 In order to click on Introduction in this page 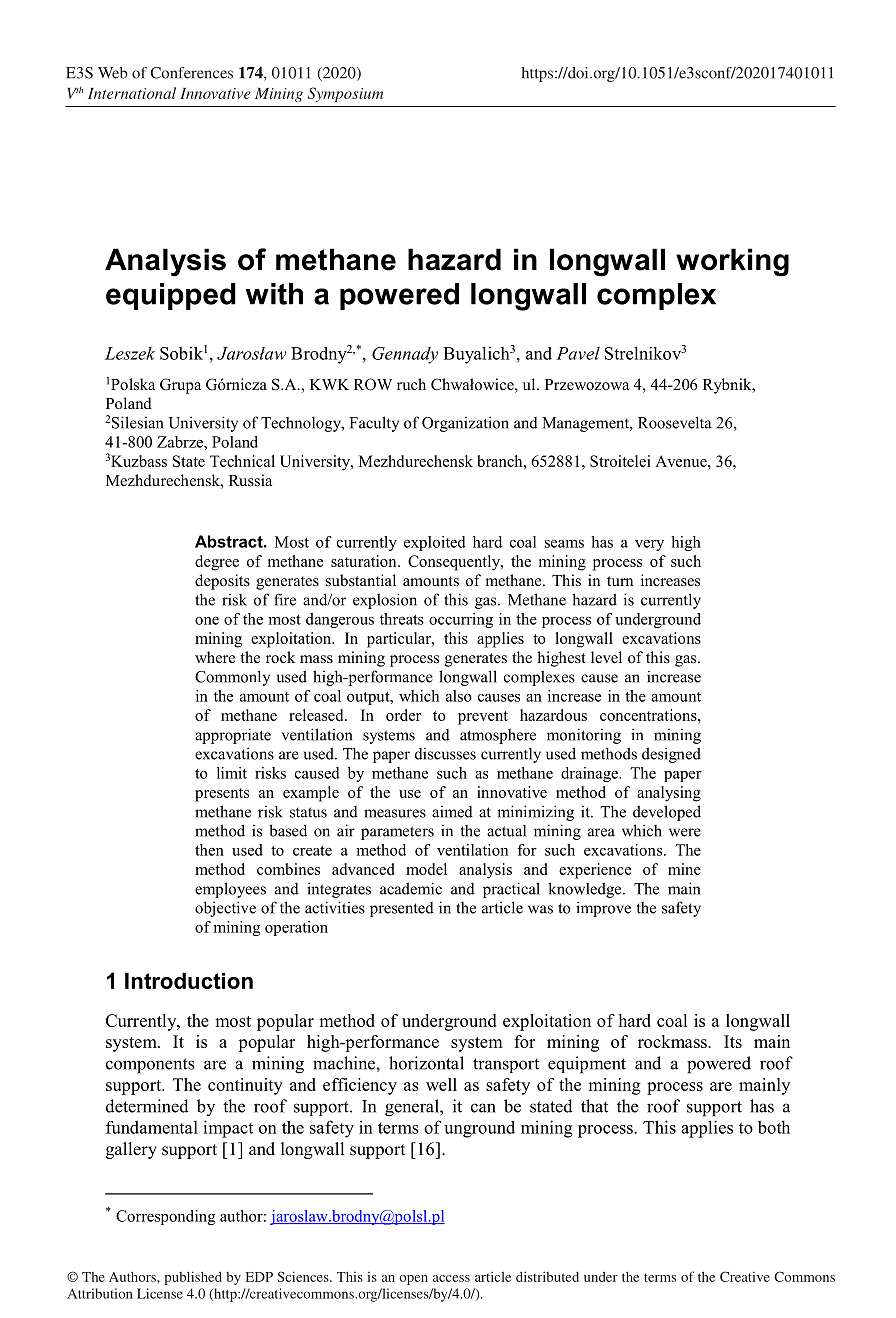, I will do `click(189, 980)`.
